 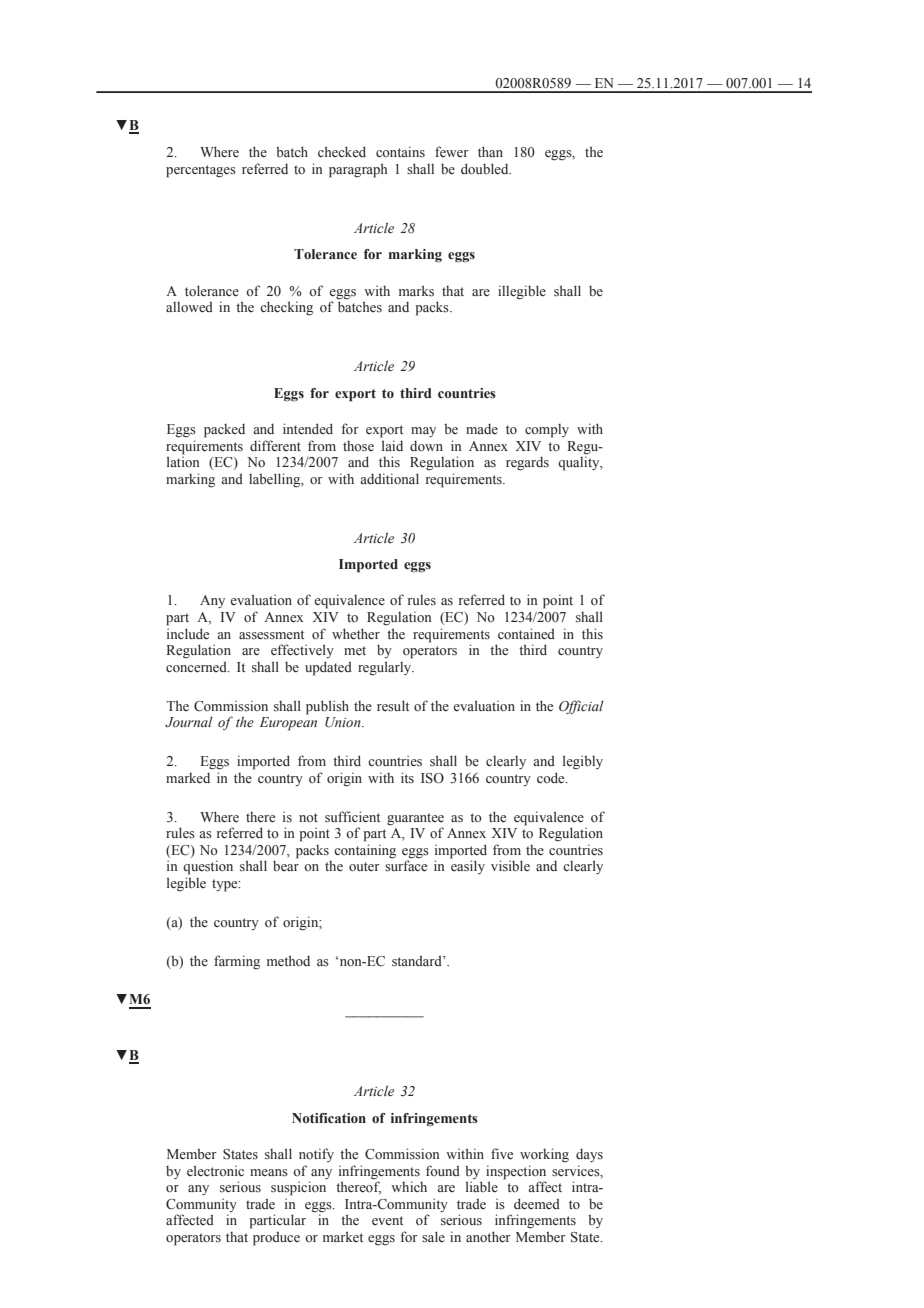 I want to click on regards, so click(x=527, y=463).
